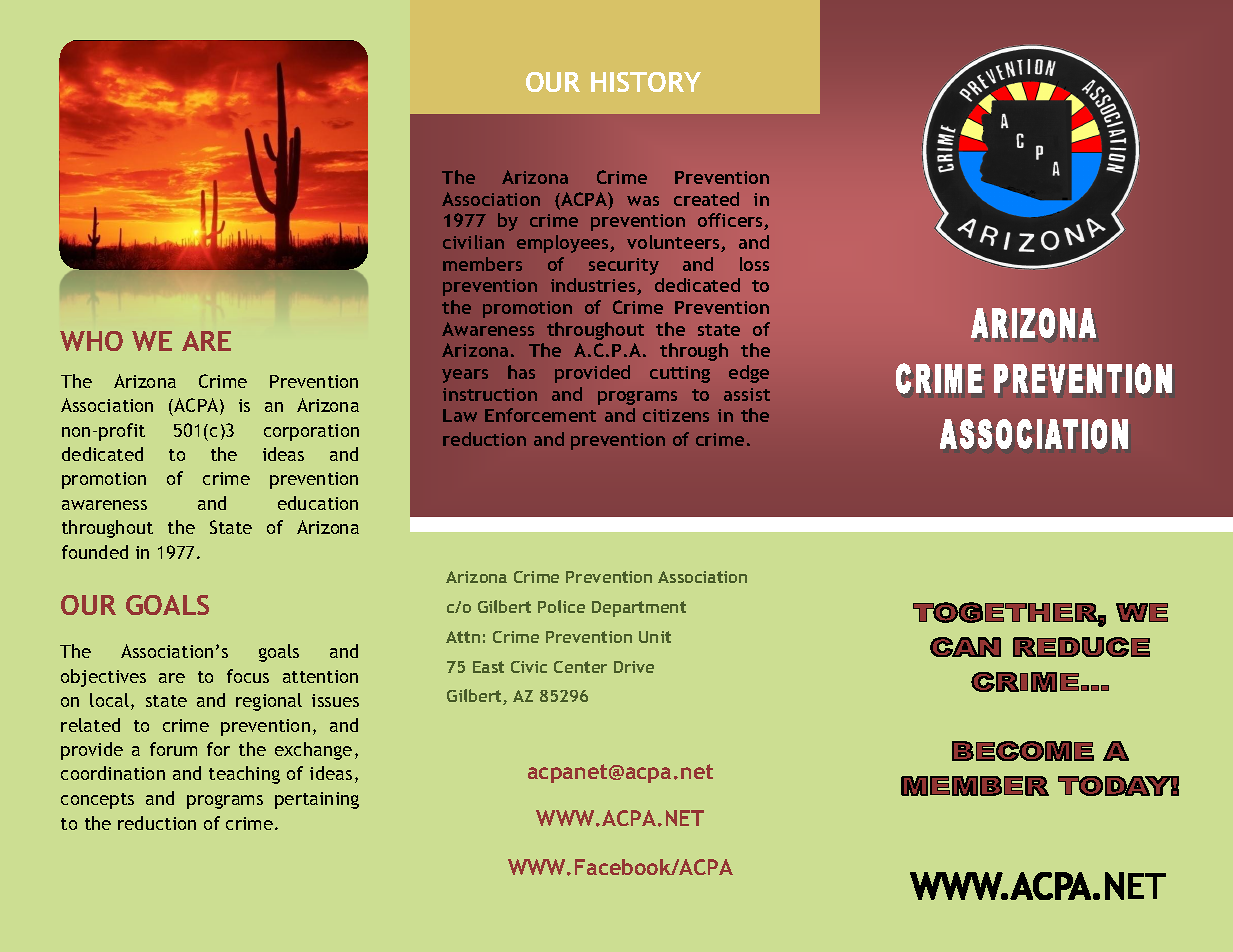 This document has width=1233, height=952. What do you see at coordinates (173, 749) in the document?
I see `forum` at bounding box center [173, 749].
